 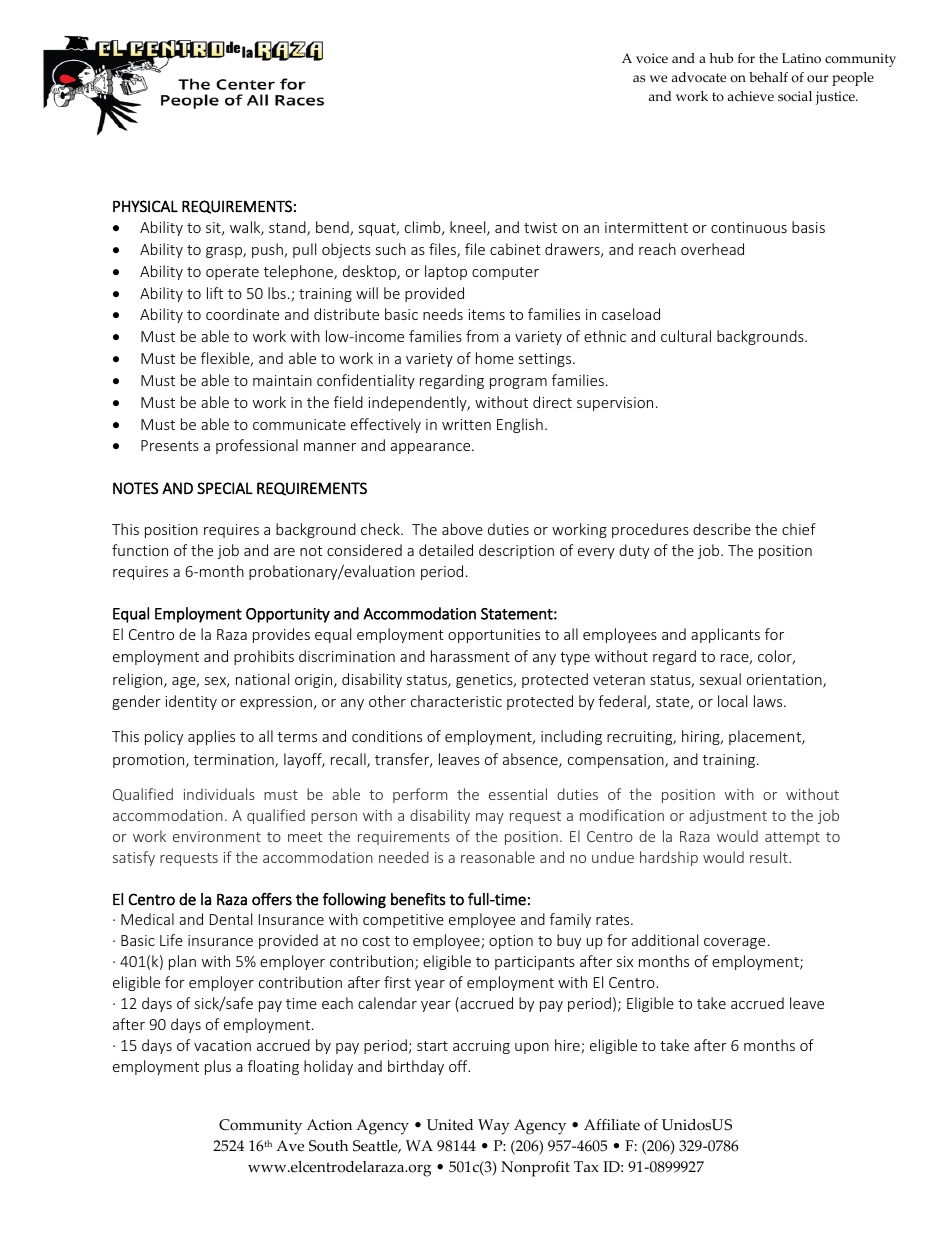 What do you see at coordinates (218, 1067) in the page?
I see `plus` at bounding box center [218, 1067].
